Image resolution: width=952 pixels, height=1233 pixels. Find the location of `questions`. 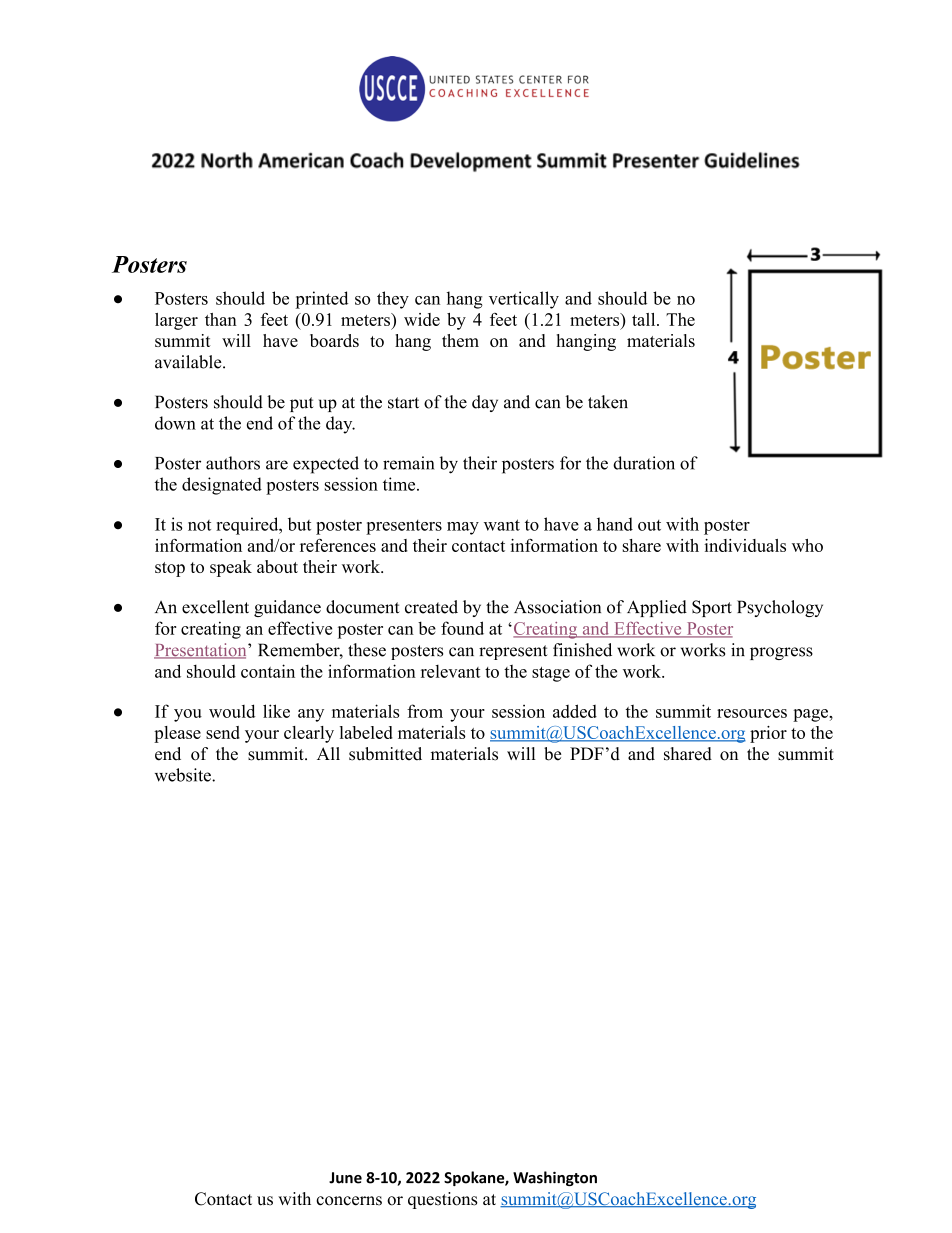

questions is located at coordinates (442, 1200).
